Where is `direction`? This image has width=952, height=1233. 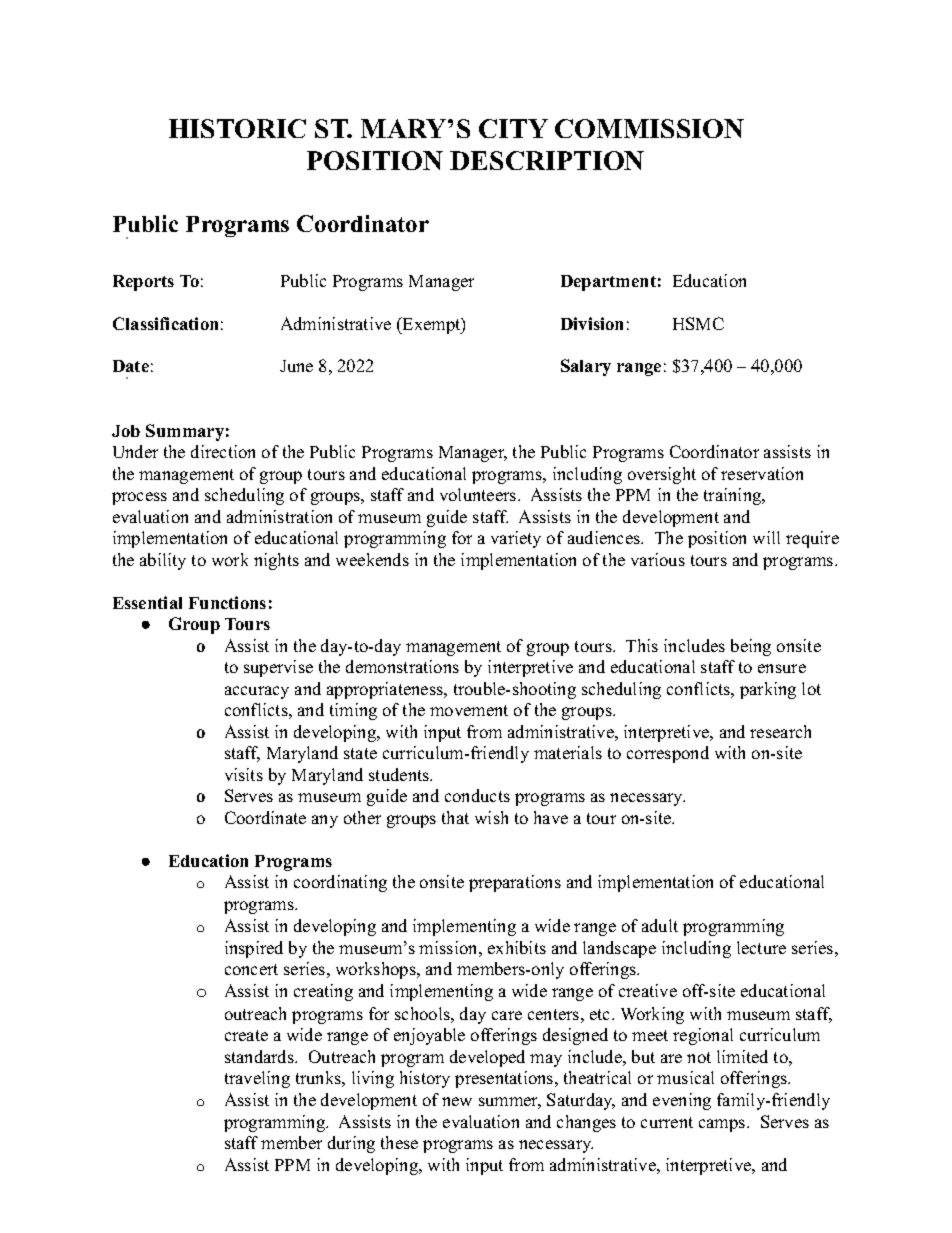 direction is located at coordinates (223, 451).
